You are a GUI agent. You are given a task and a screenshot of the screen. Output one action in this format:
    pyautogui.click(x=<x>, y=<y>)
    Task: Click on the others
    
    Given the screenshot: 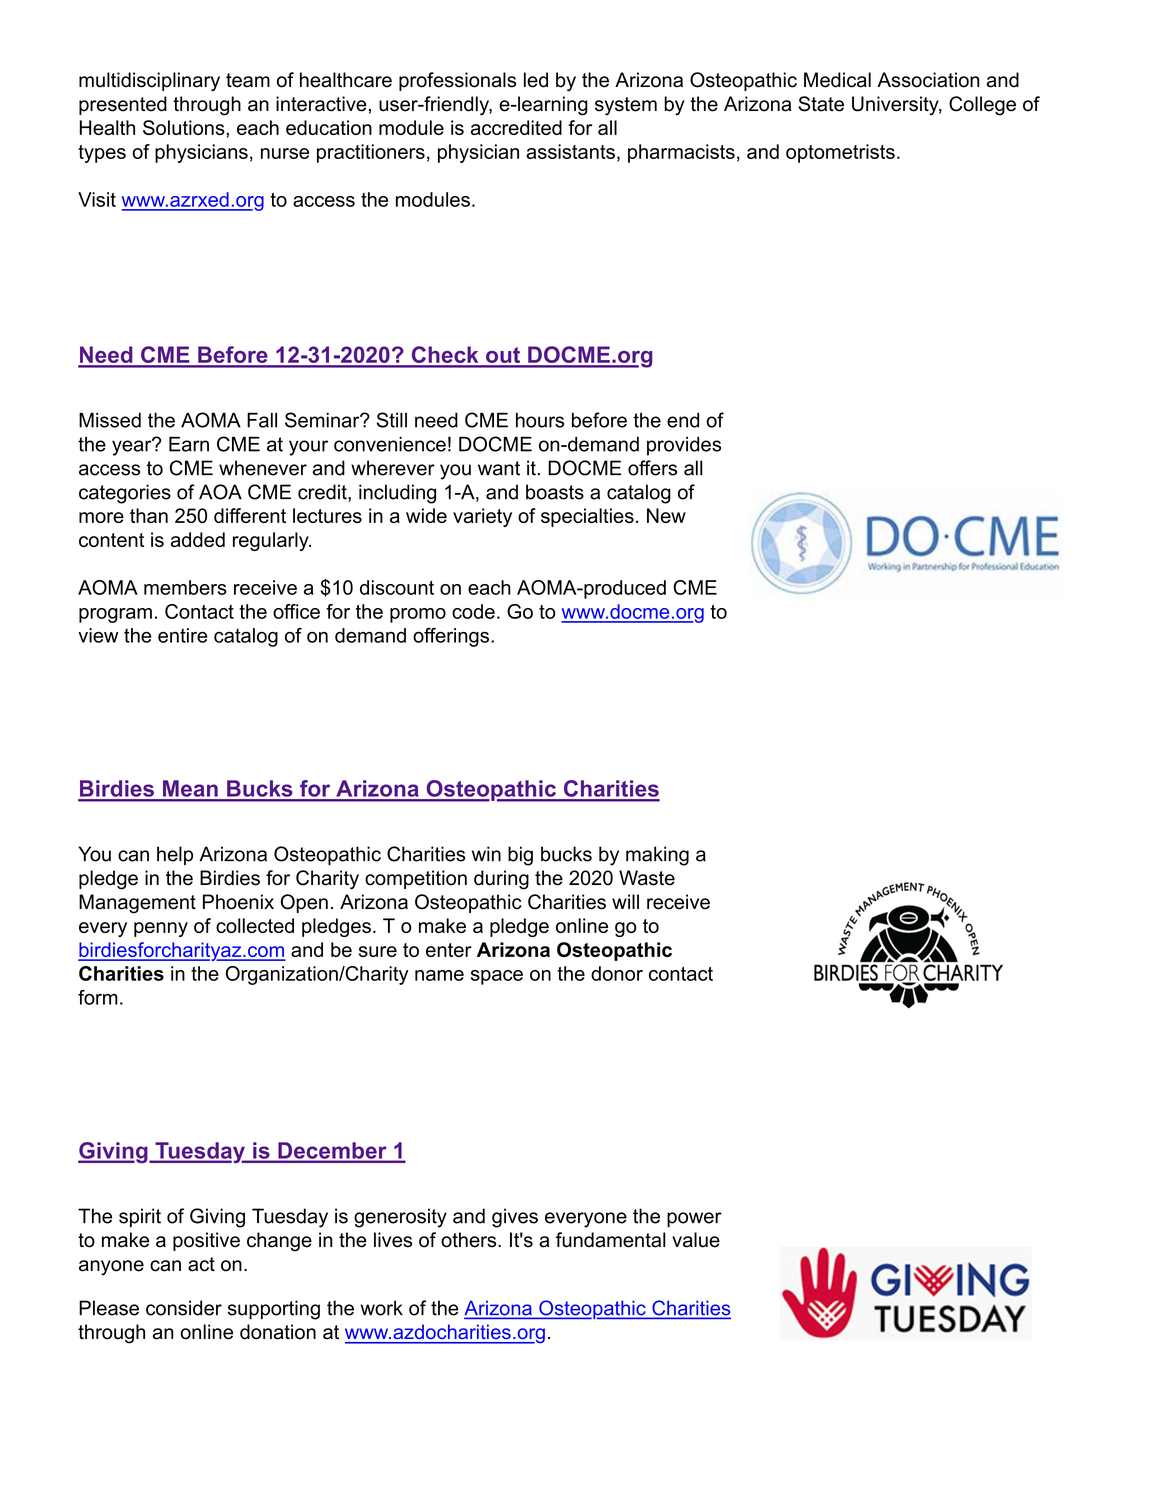 What is the action you would take?
    pyautogui.click(x=470, y=1240)
